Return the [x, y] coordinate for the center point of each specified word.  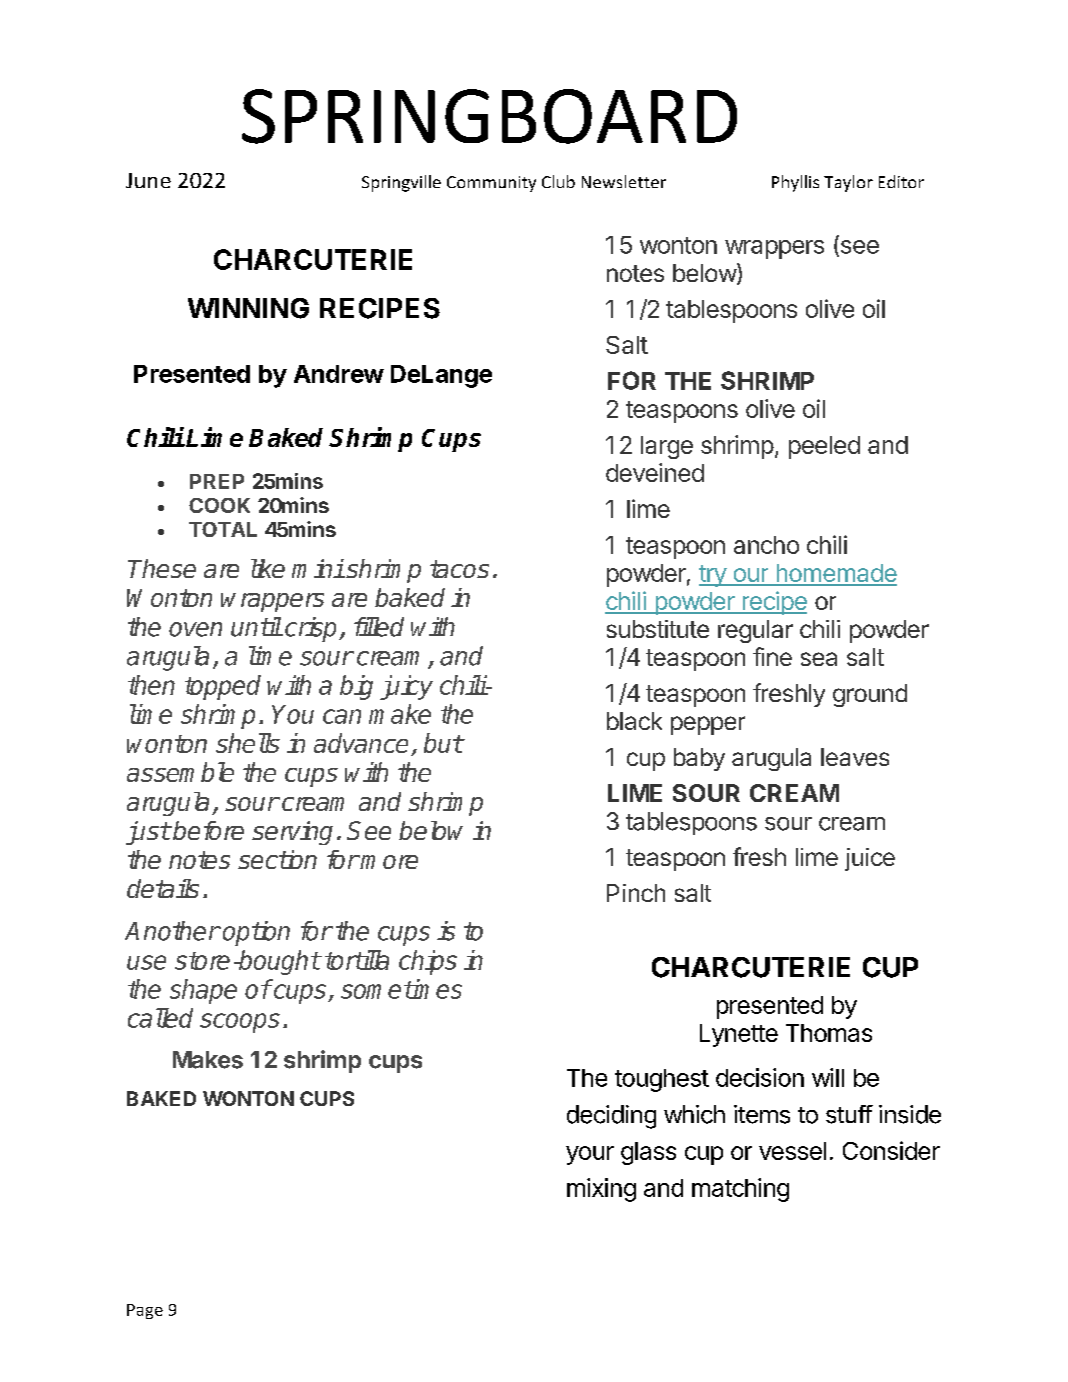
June [148, 180]
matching [740, 1190]
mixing [601, 1190]
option [256, 933]
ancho [766, 545]
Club [558, 181]
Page [145, 1311]
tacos [459, 569]
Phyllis [795, 183]
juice [870, 859]
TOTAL [223, 529]
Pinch [636, 893]
